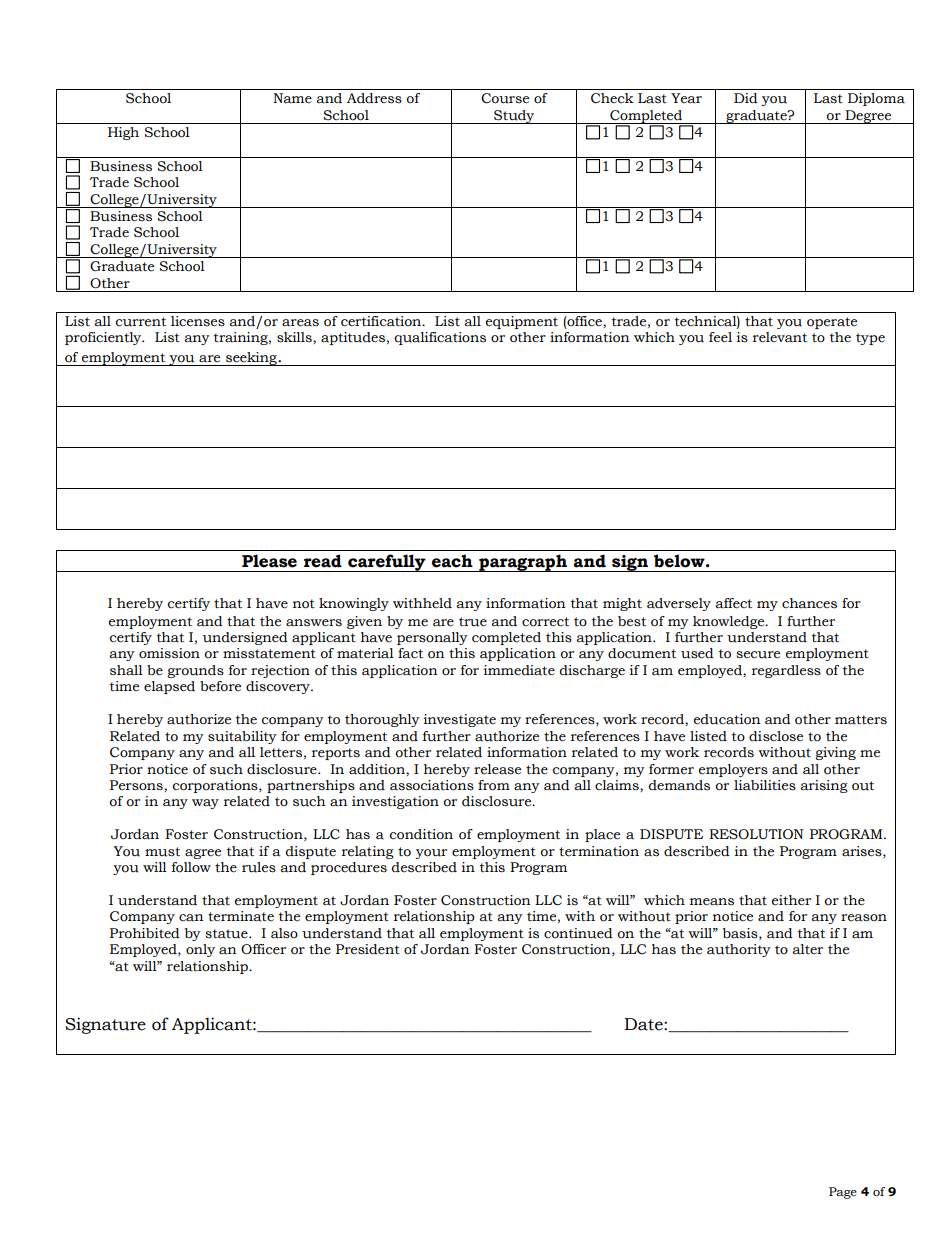 This image has width=952, height=1233. What do you see at coordinates (200, 950) in the image?
I see `only` at bounding box center [200, 950].
